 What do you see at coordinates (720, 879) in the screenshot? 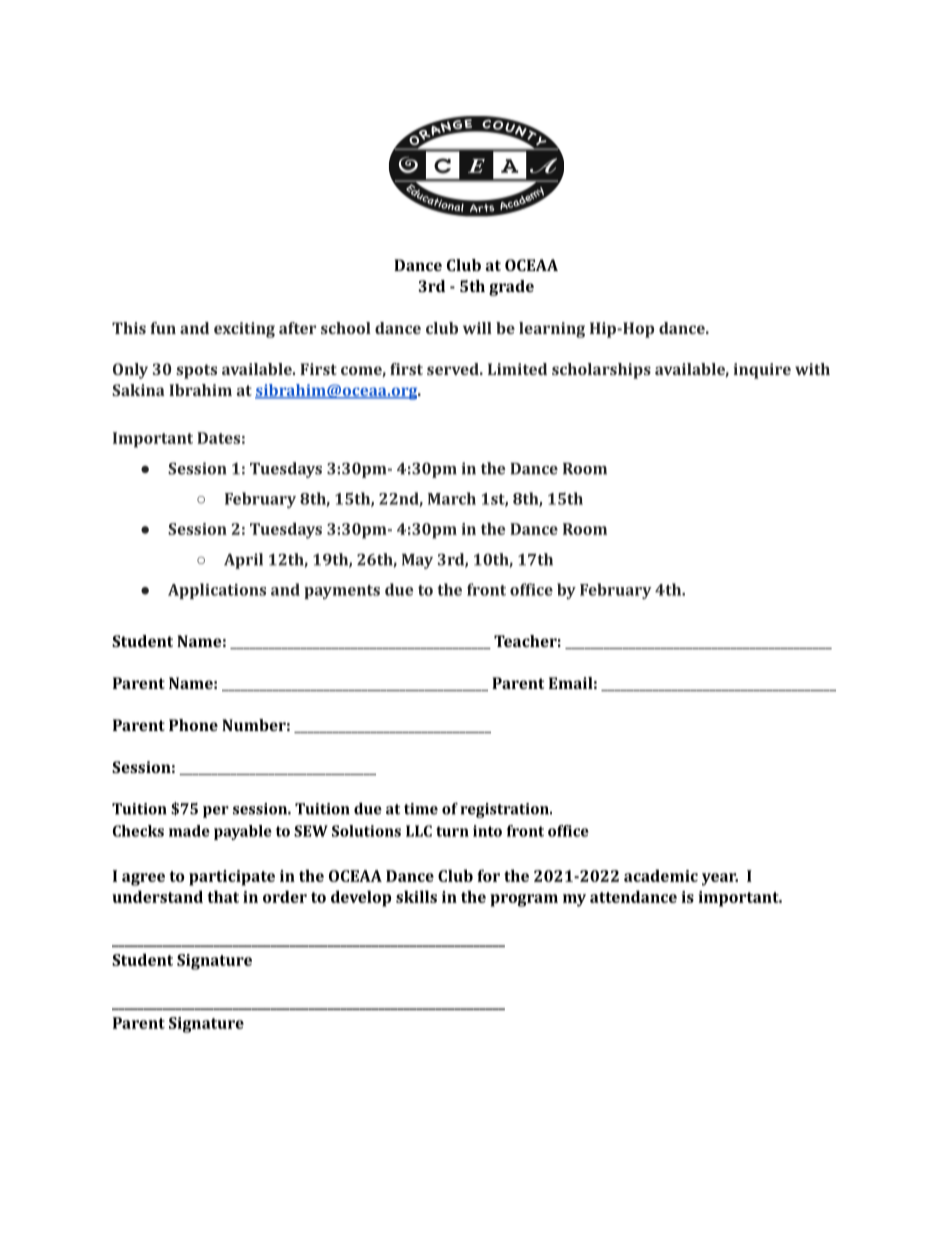
I see `year` at bounding box center [720, 879].
